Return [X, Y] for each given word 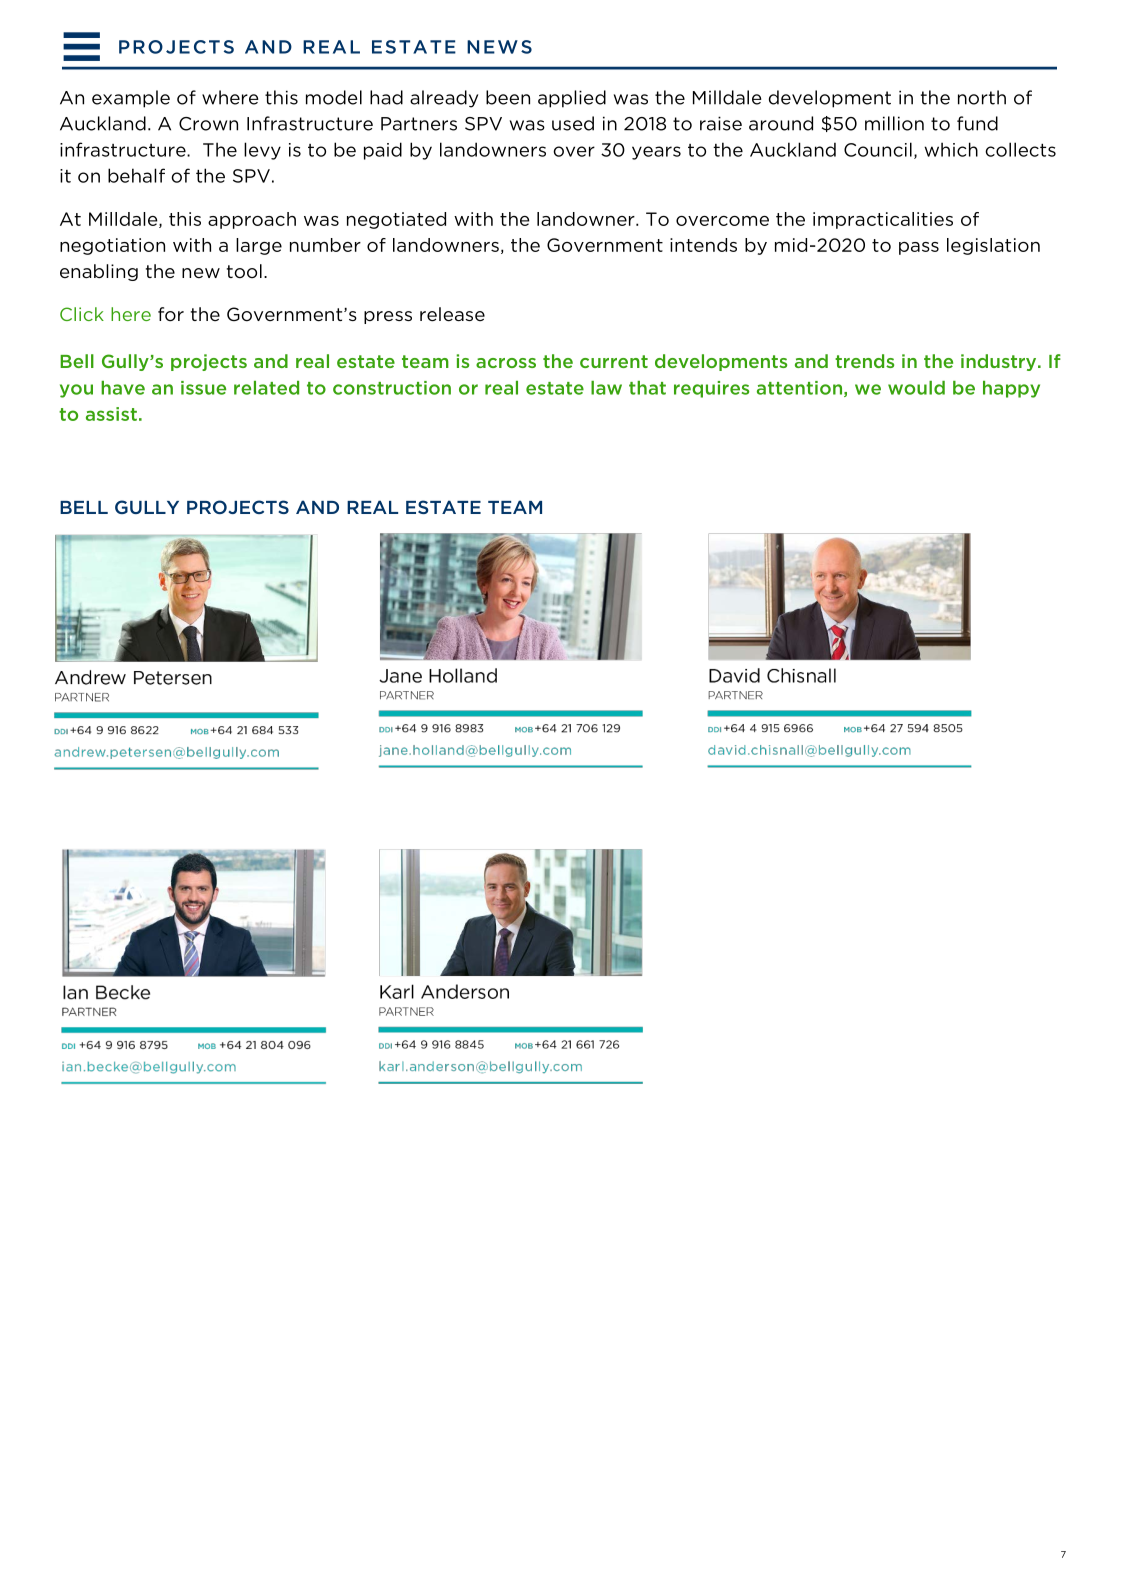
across [506, 363]
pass [919, 248]
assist [111, 414]
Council [878, 149]
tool [244, 271]
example [131, 99]
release [452, 314]
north [982, 97]
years [656, 153]
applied [572, 99]
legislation [993, 246]
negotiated [396, 220]
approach [252, 220]
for [171, 314]
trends [864, 361]
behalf [136, 175]
